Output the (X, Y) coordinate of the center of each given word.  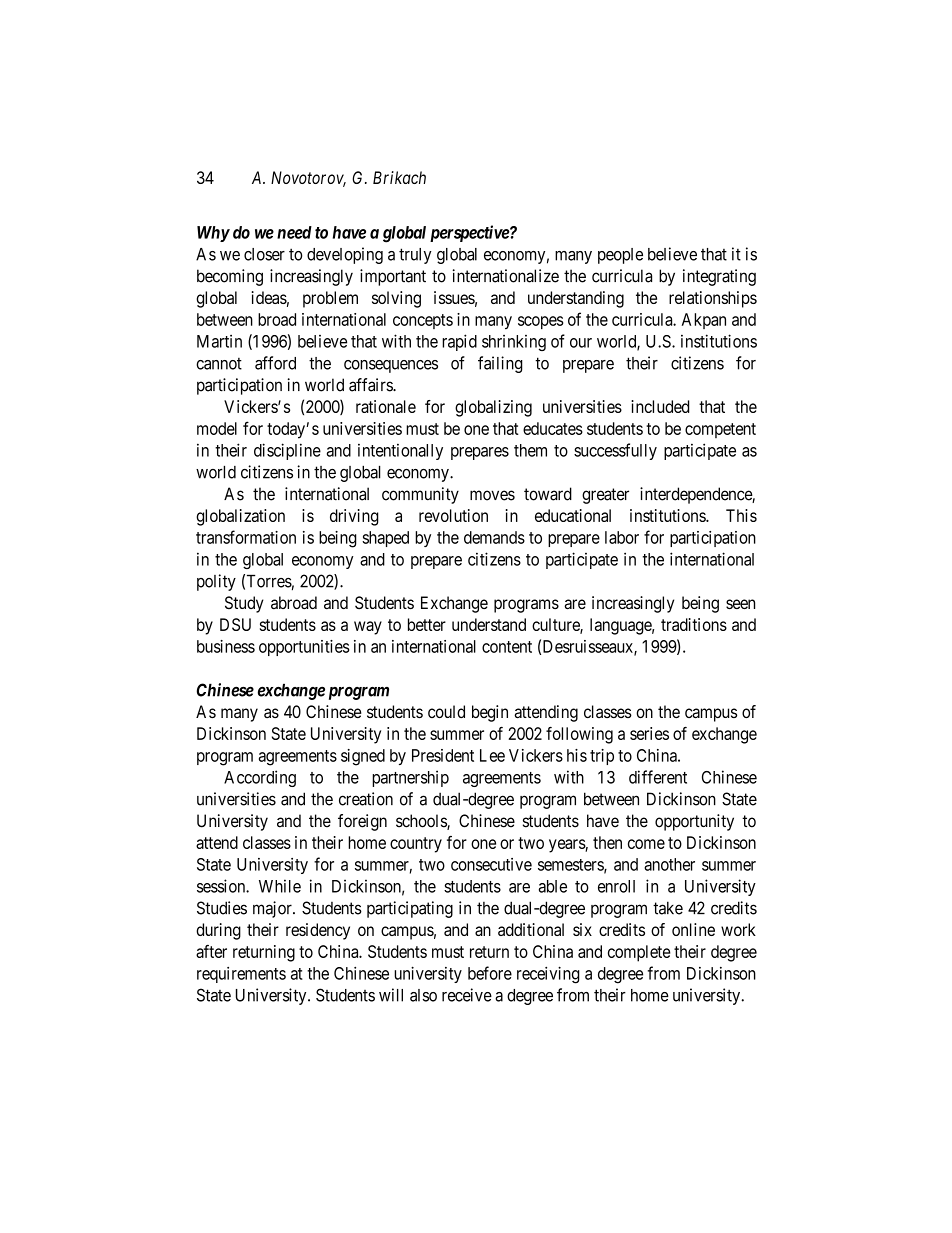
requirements (241, 975)
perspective (470, 233)
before (490, 973)
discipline (287, 451)
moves (492, 495)
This (741, 515)
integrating (719, 277)
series (649, 733)
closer (264, 254)
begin (490, 713)
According (260, 778)
